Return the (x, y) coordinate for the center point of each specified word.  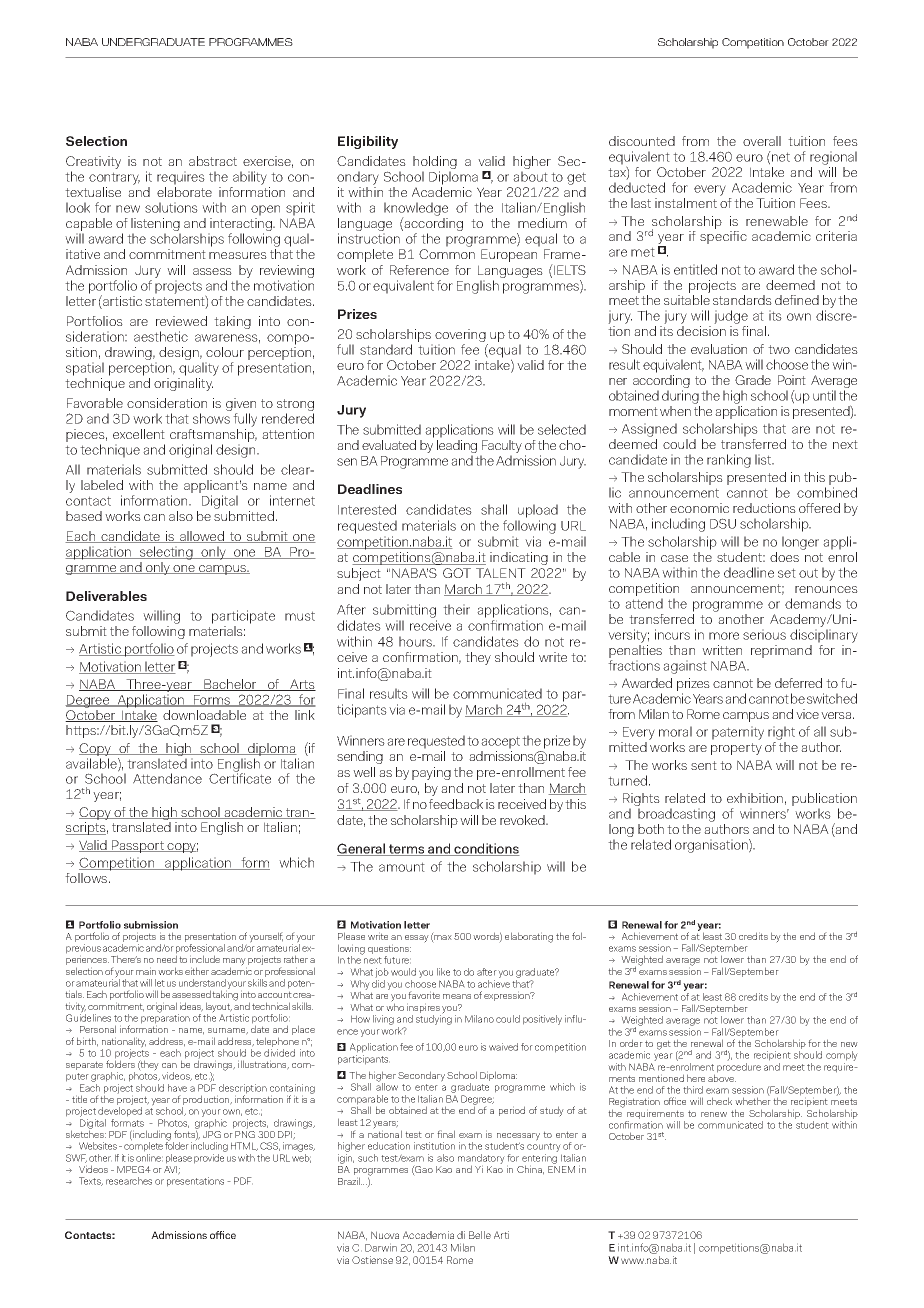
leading (457, 446)
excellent (139, 434)
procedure (739, 1068)
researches (129, 1181)
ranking (729, 461)
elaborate (184, 192)
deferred (798, 683)
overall (762, 141)
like (443, 972)
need (167, 959)
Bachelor (230, 685)
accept (500, 742)
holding (435, 164)
